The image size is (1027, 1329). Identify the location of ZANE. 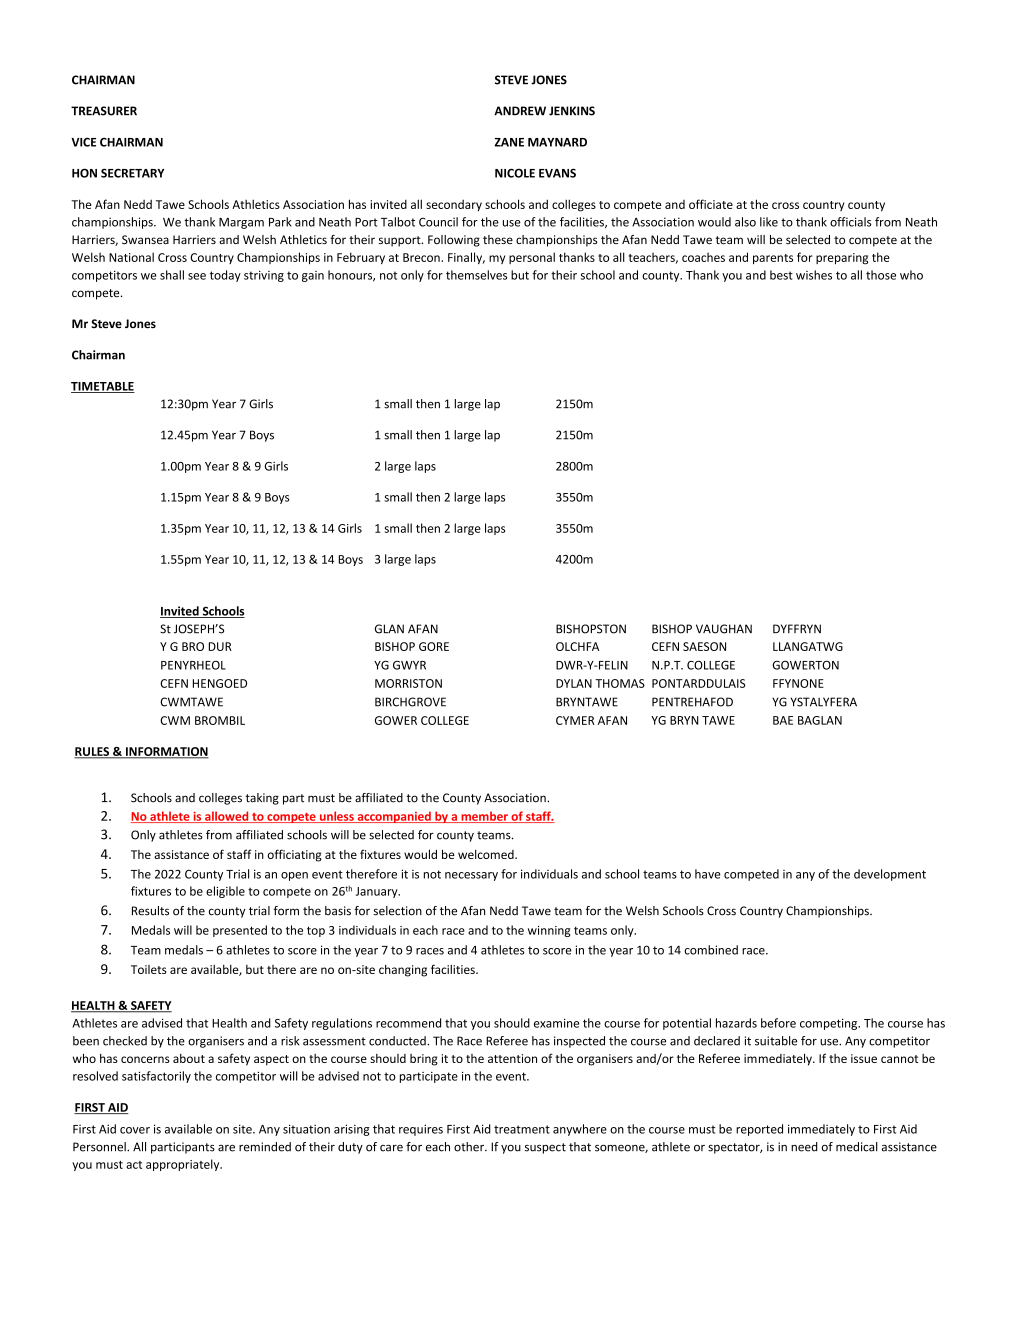
(509, 142).
